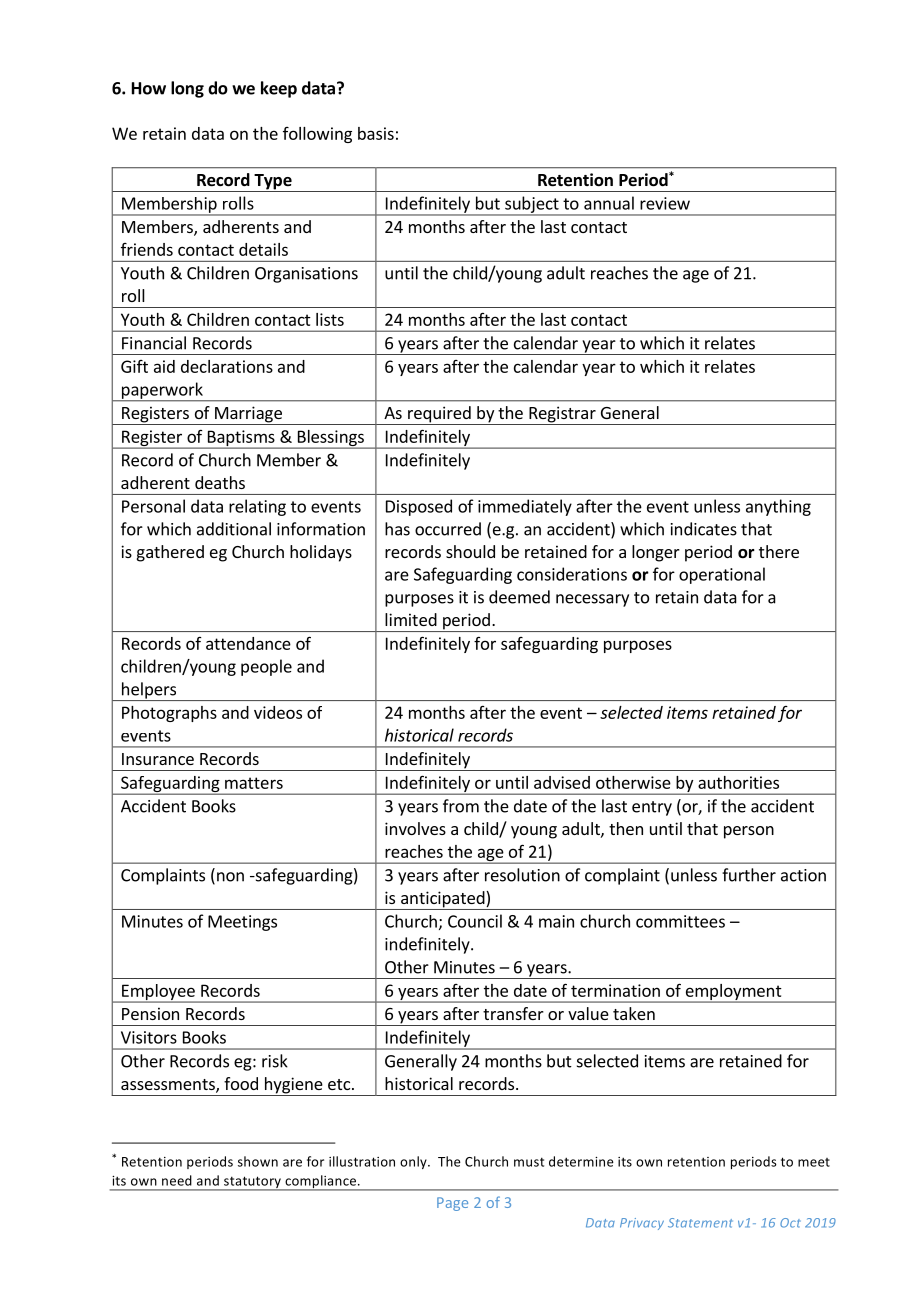 Image resolution: width=924 pixels, height=1308 pixels. What do you see at coordinates (665, 203) in the page?
I see `review` at bounding box center [665, 203].
